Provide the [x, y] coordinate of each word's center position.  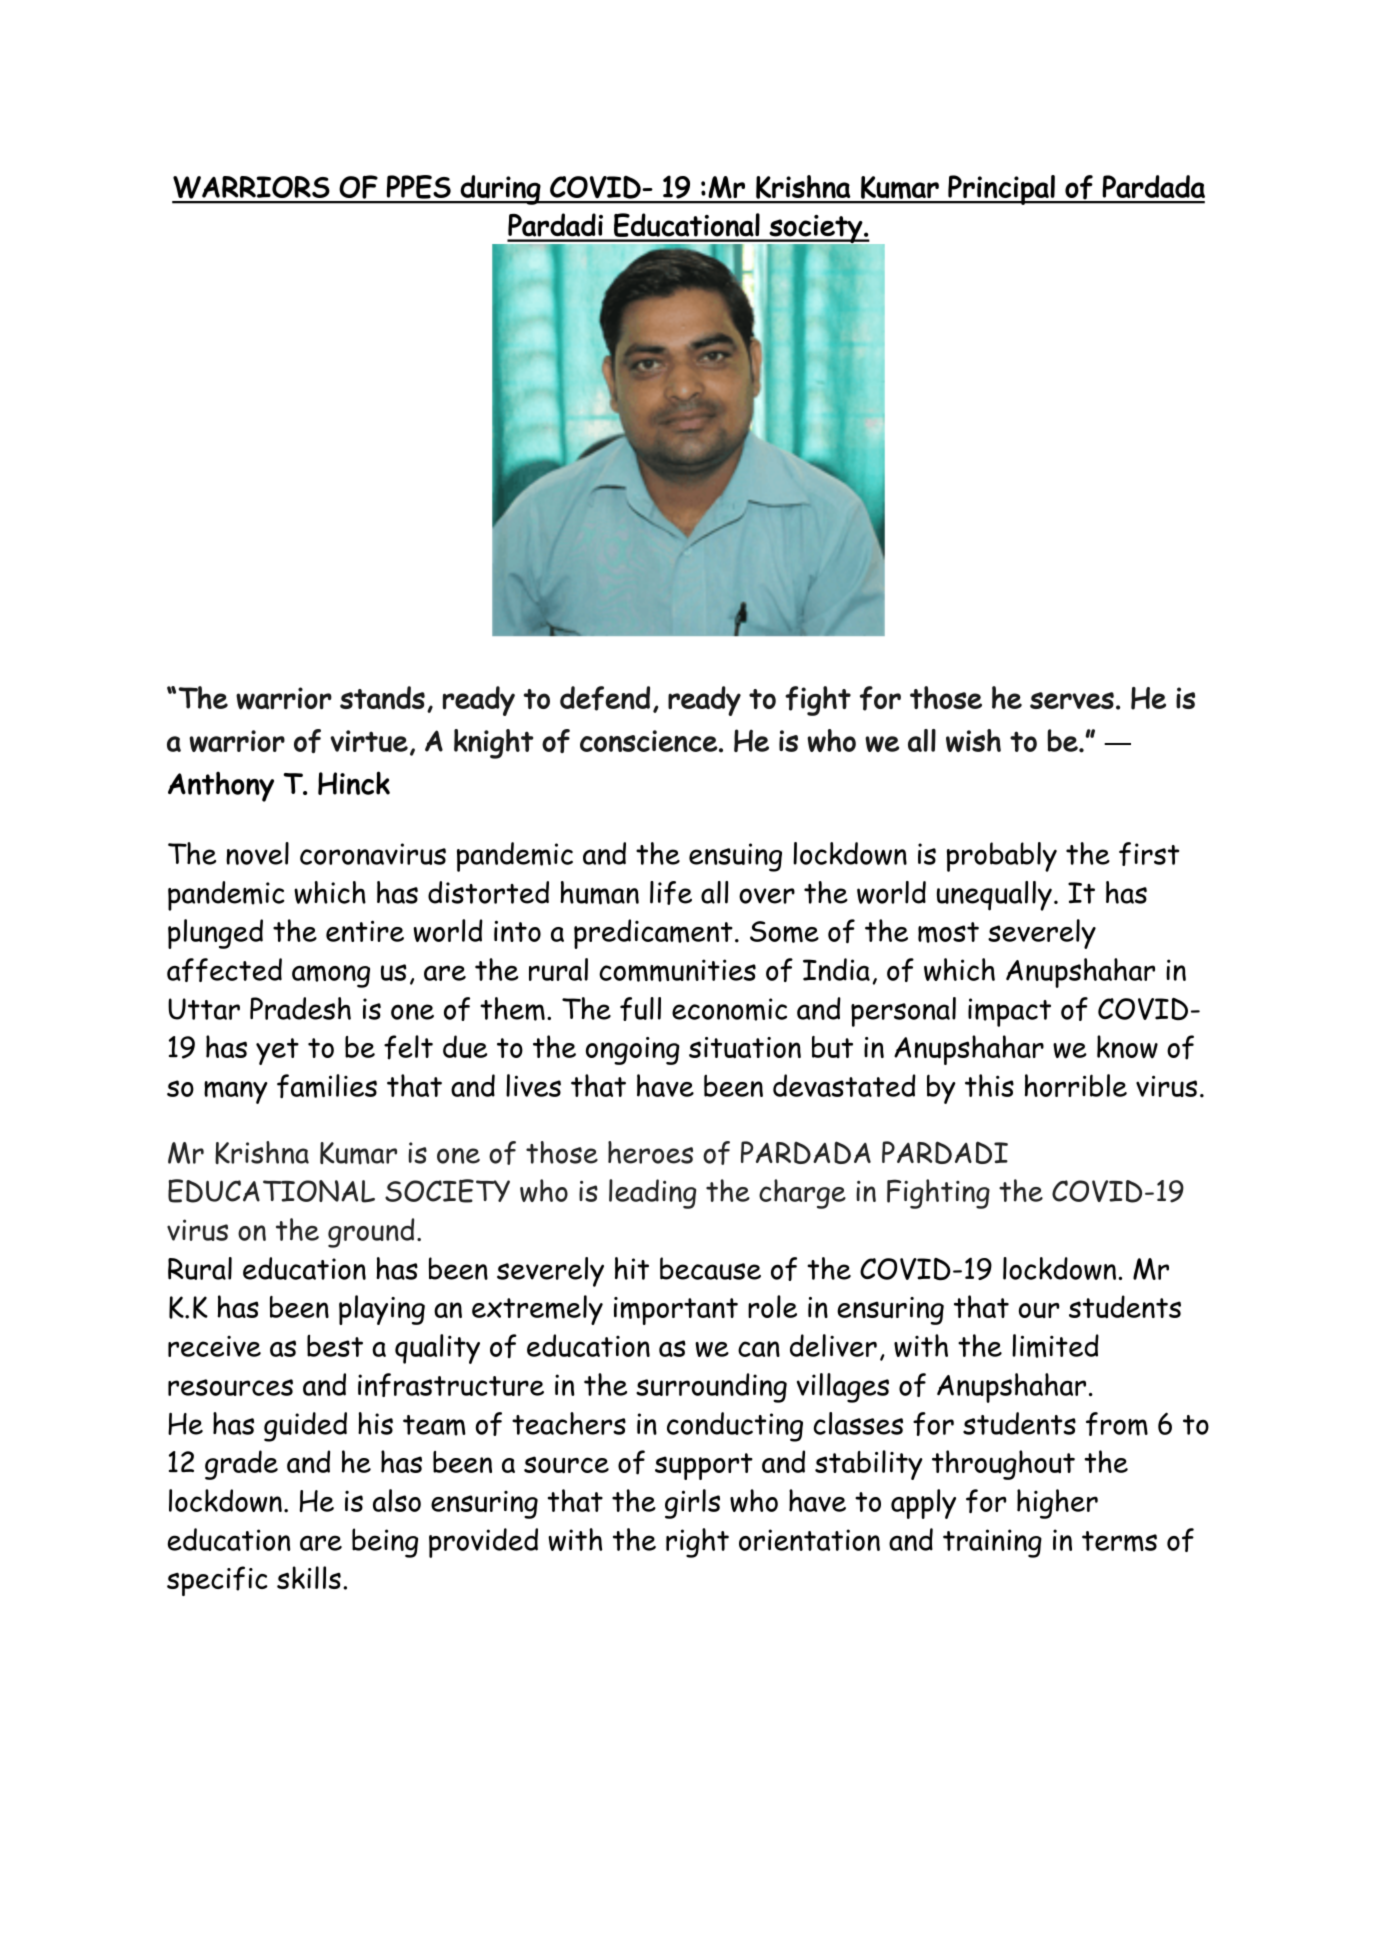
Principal [1001, 190]
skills [309, 1577]
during [500, 190]
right [697, 1543]
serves [1072, 700]
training [992, 1543]
